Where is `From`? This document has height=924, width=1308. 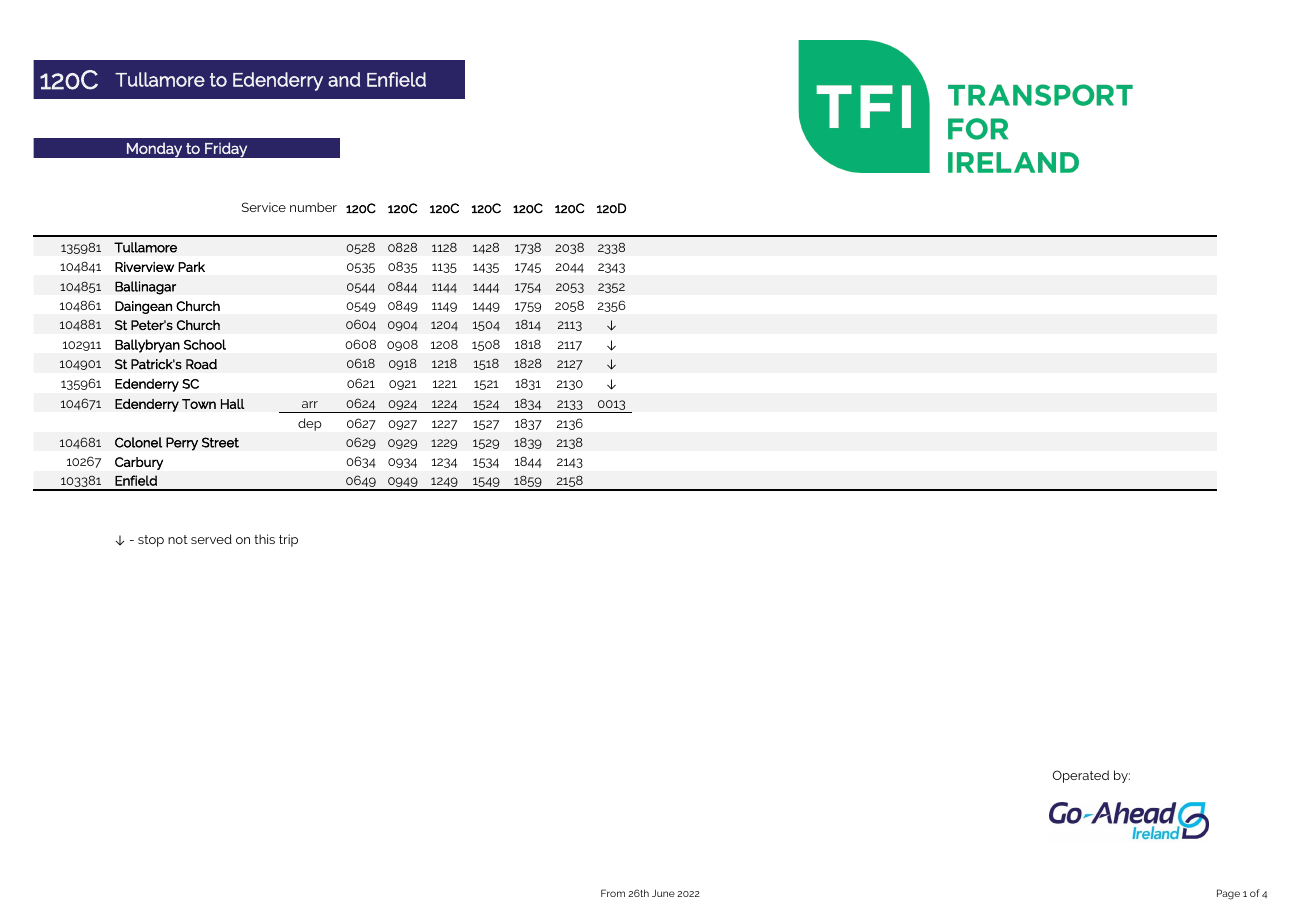 From is located at coordinates (613, 893).
